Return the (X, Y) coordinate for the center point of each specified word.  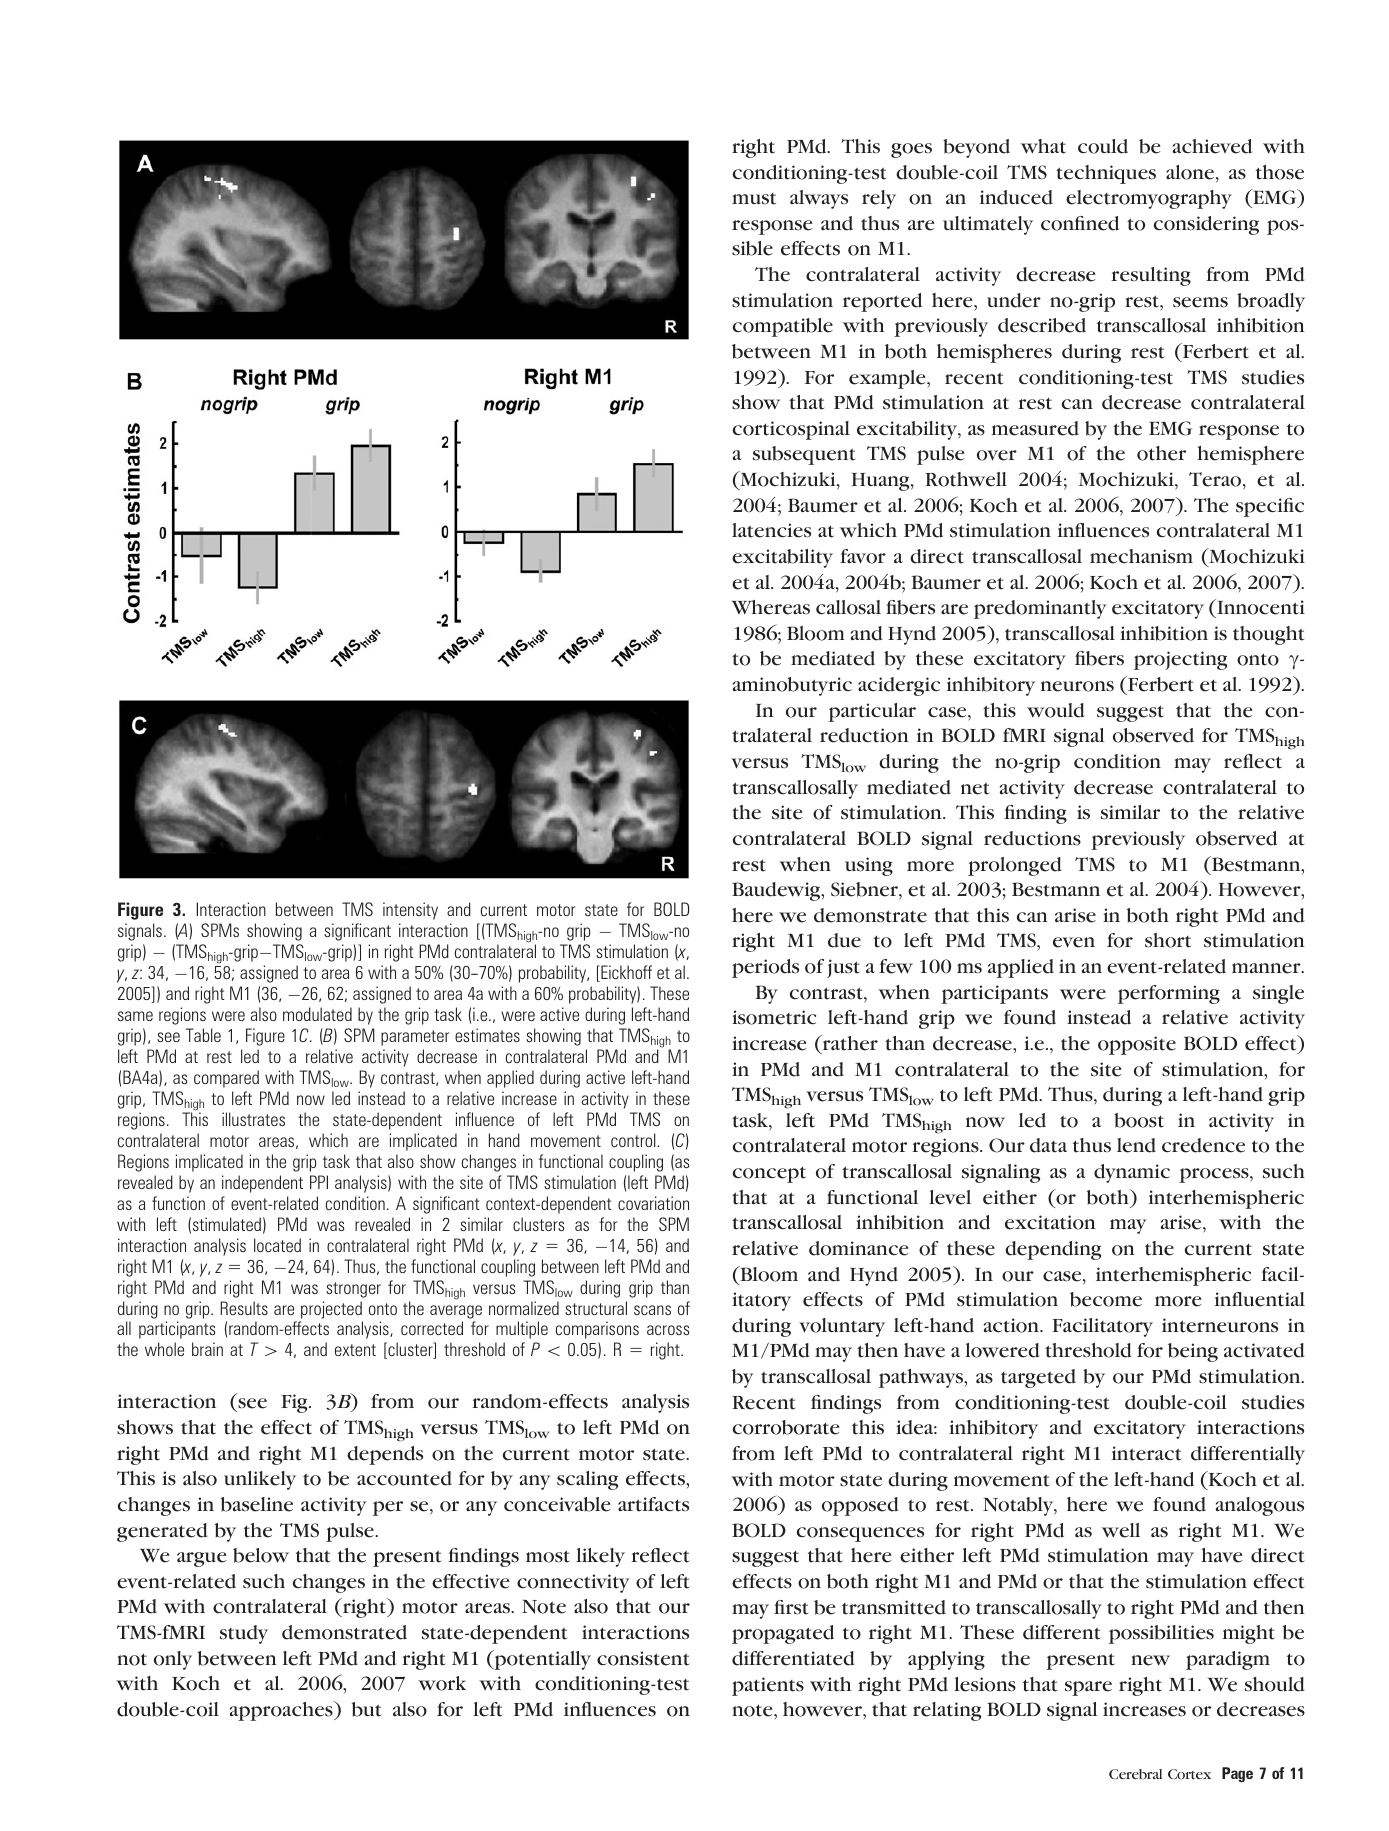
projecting (1180, 660)
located (277, 1245)
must (754, 199)
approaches (282, 1711)
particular (872, 712)
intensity (410, 911)
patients (768, 1686)
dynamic (1132, 1173)
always (819, 199)
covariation (653, 1203)
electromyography (1149, 199)
